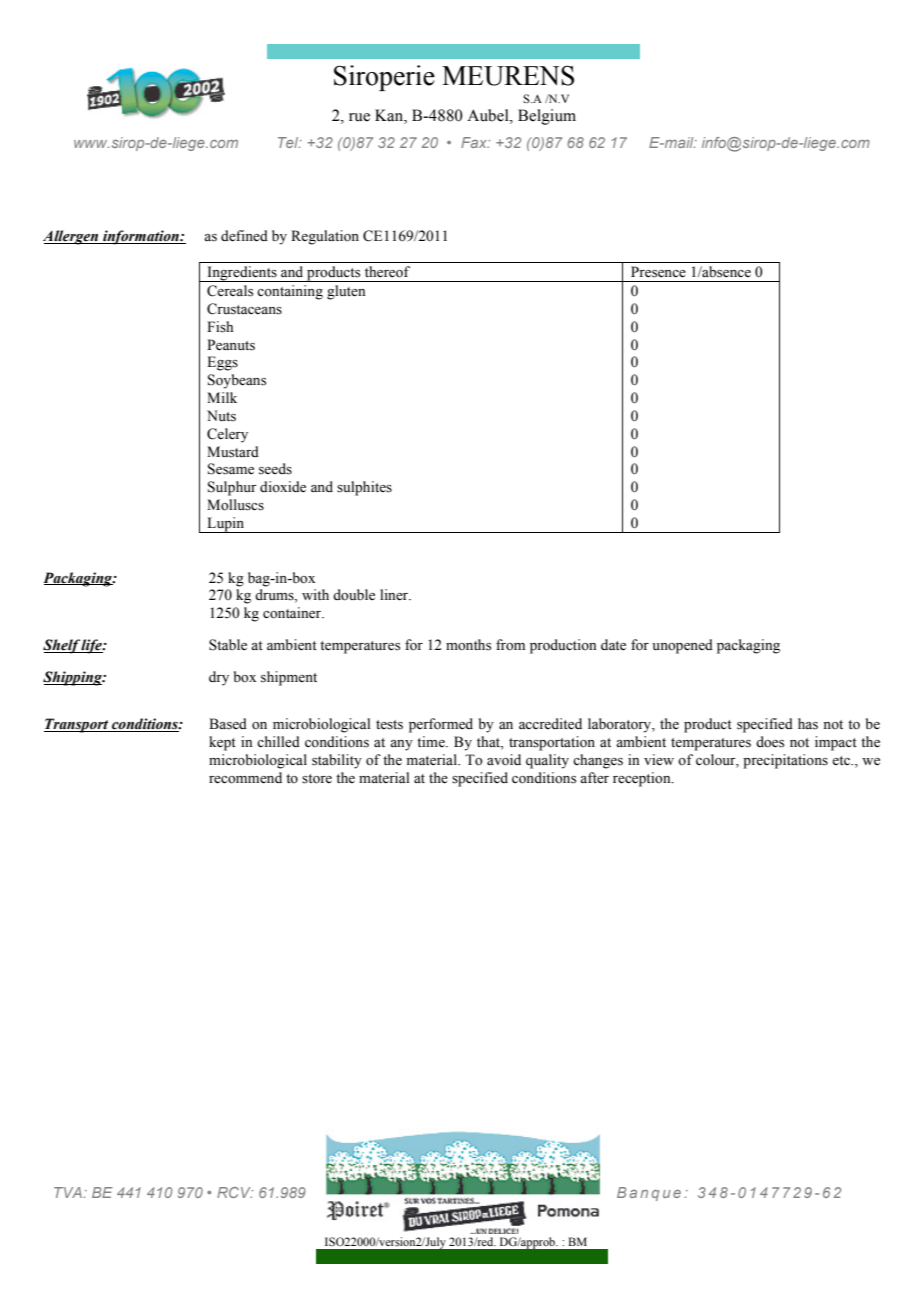 The image size is (924, 1308). Describe the element at coordinates (289, 142) in the image. I see `Tel` at that location.
